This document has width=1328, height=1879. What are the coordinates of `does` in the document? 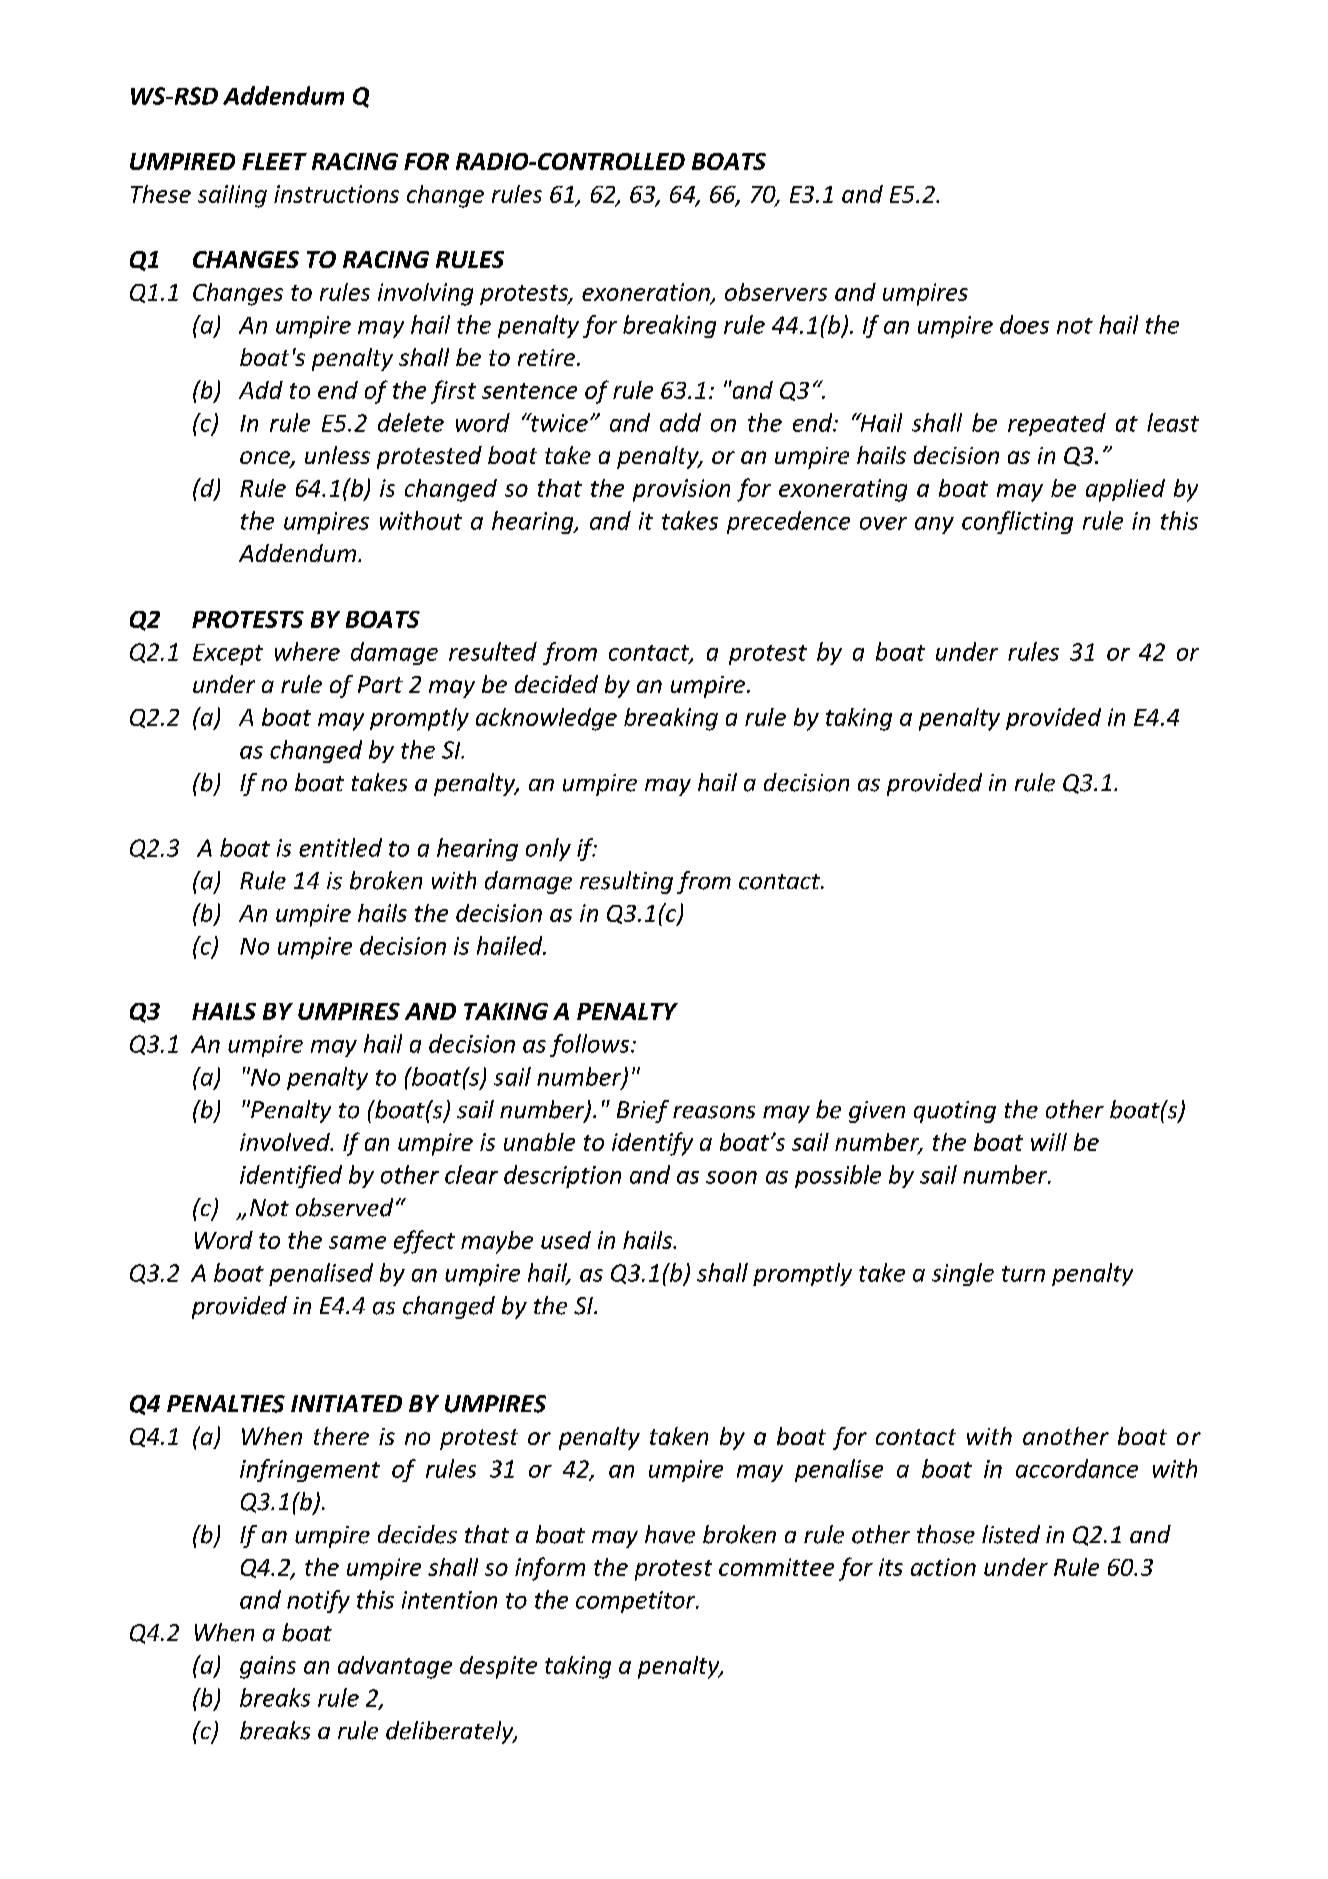 It's located at (1024, 324).
